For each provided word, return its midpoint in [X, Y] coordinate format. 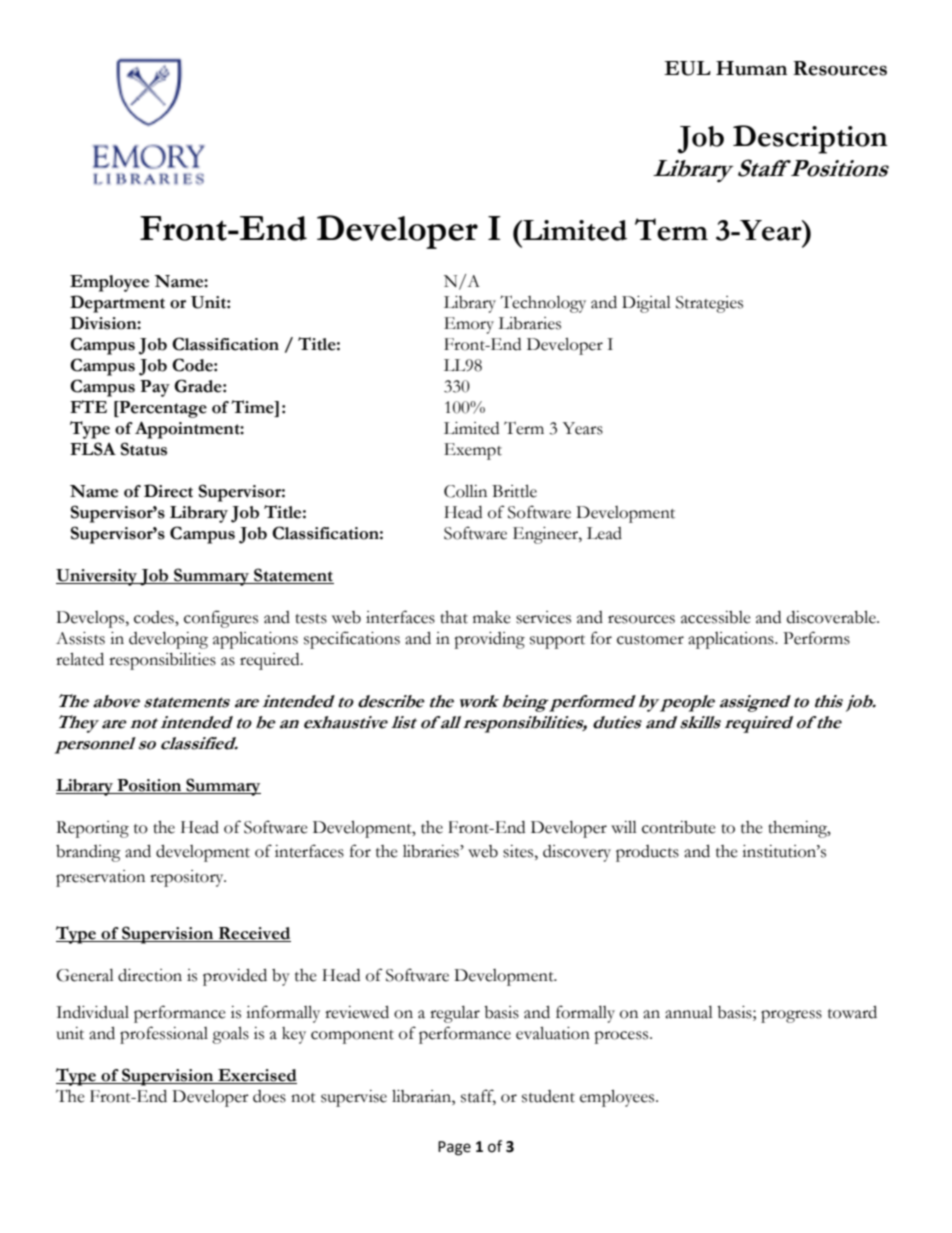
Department [117, 304]
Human [751, 68]
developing [168, 640]
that [454, 617]
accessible [716, 617]
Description [810, 139]
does [269, 1096]
